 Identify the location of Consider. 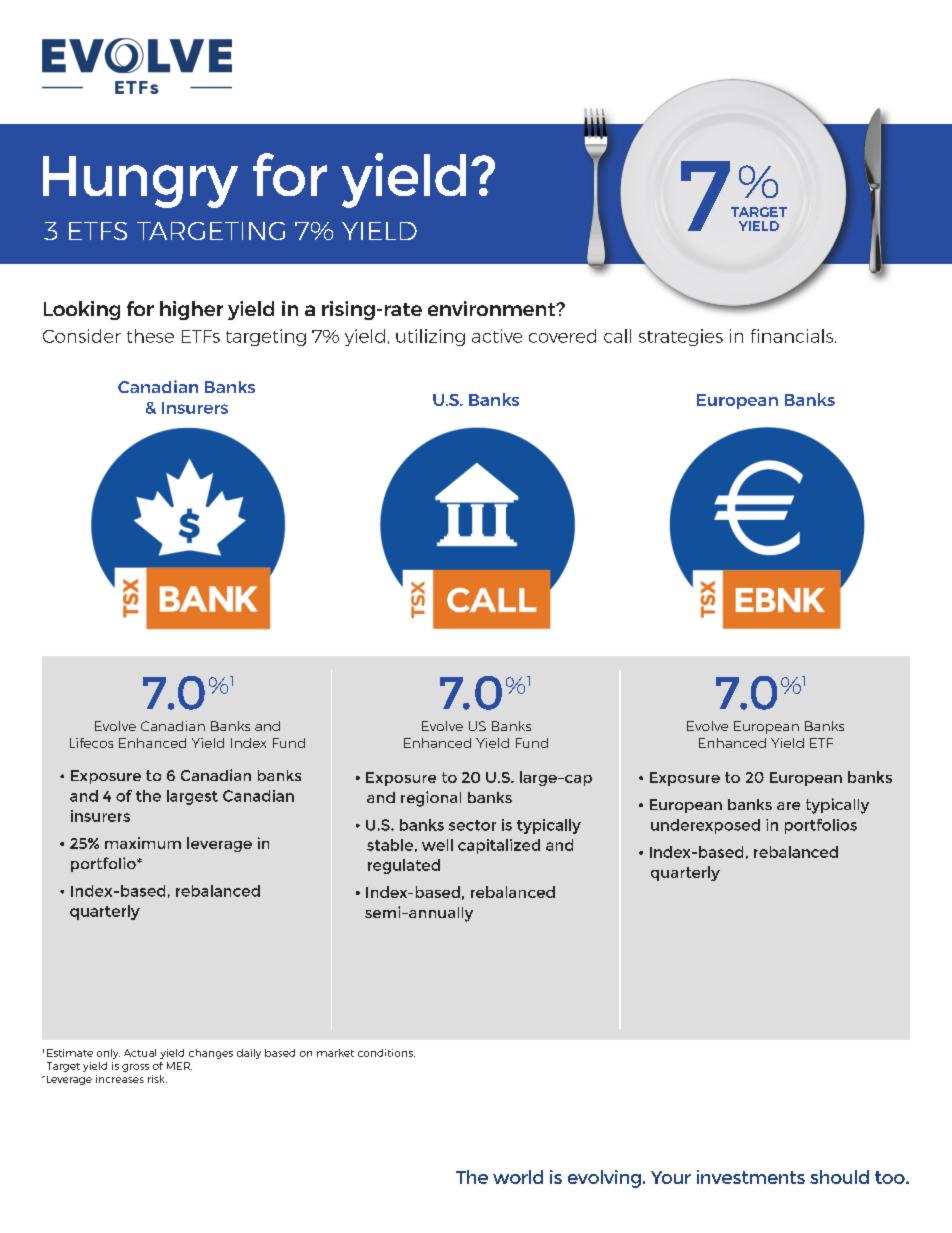
(82, 336).
